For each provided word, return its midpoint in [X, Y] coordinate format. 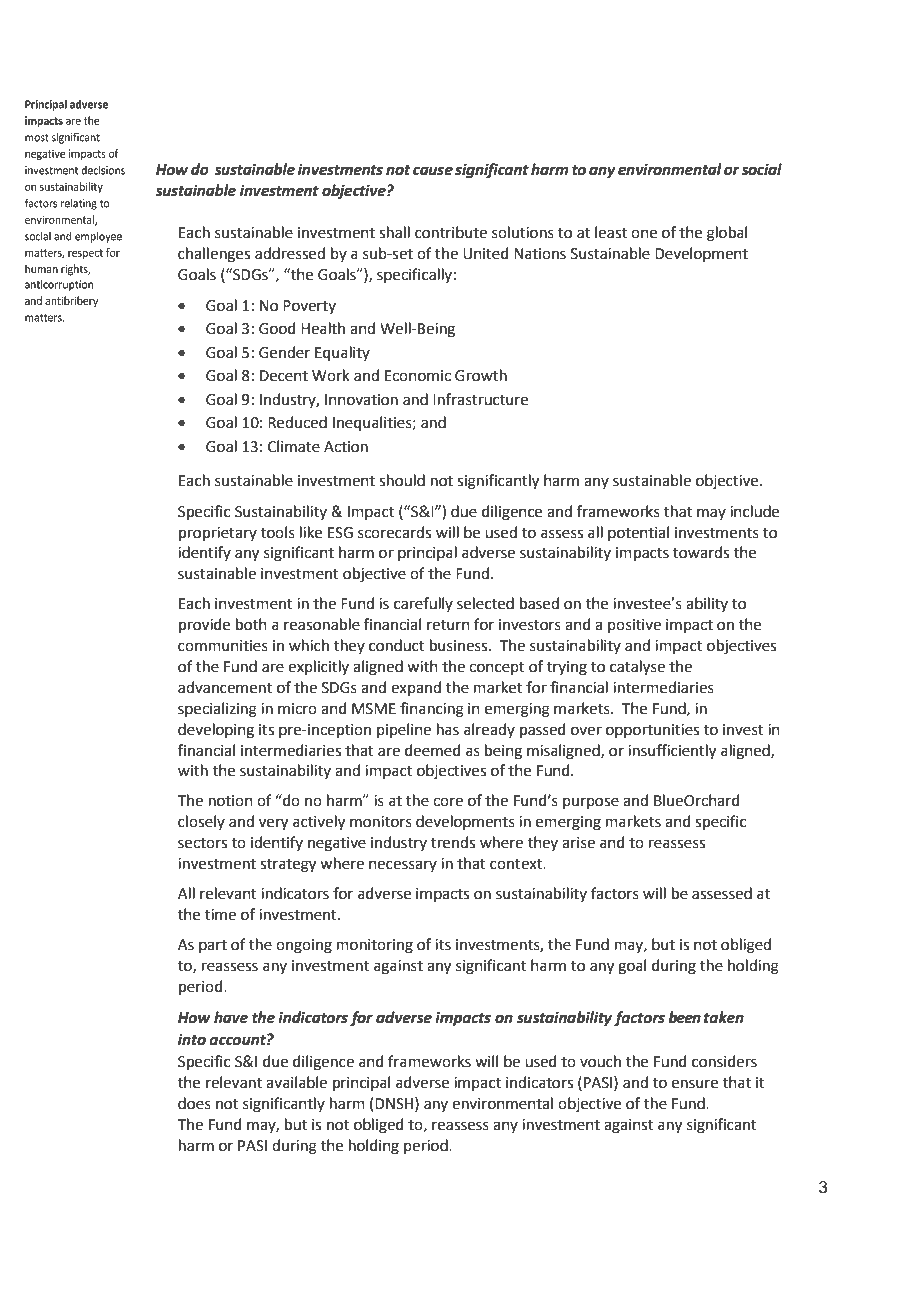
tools [278, 532]
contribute [451, 232]
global [727, 234]
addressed [290, 253]
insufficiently [672, 752]
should [402, 480]
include [754, 511]
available [296, 1082]
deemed [433, 750]
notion [231, 801]
